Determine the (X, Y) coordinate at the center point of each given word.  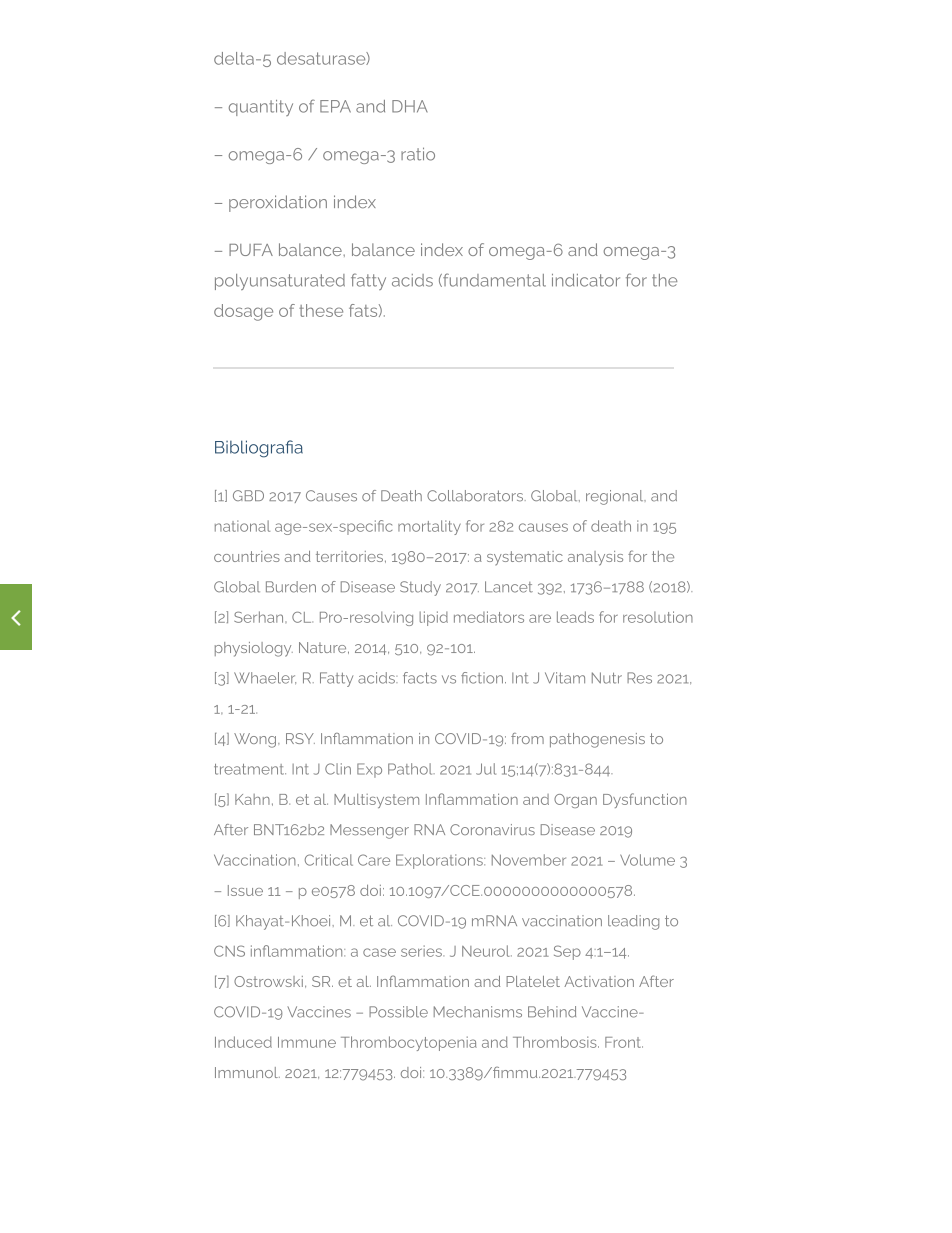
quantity (261, 108)
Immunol (247, 1072)
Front (624, 1042)
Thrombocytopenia (409, 1043)
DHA (410, 106)
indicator (586, 280)
